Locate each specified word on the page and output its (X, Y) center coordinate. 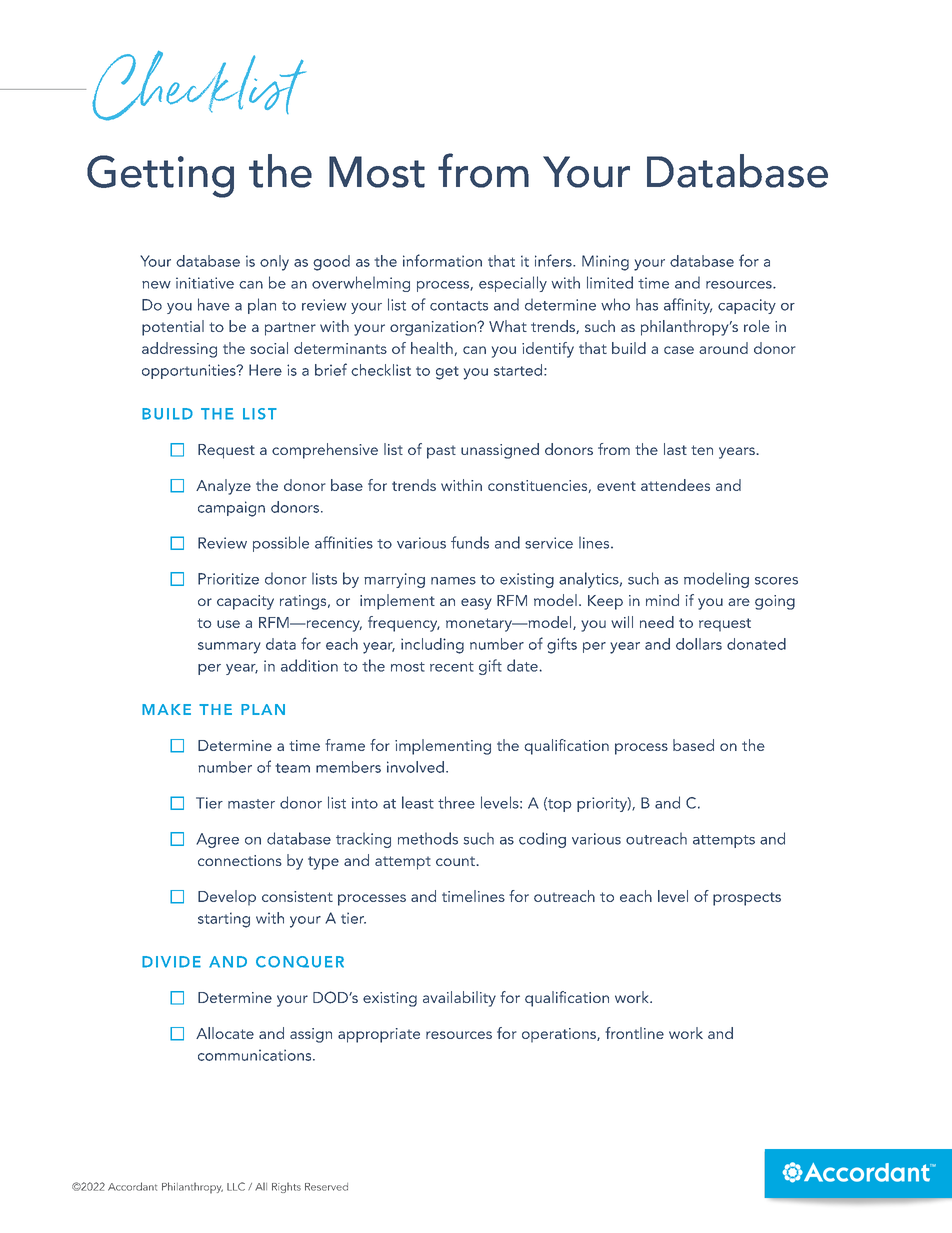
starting (224, 920)
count (456, 861)
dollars (699, 644)
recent (452, 667)
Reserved (326, 1187)
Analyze (223, 487)
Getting (160, 176)
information (442, 260)
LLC (236, 1186)
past (441, 452)
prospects (747, 899)
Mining (605, 263)
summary (229, 648)
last (675, 449)
